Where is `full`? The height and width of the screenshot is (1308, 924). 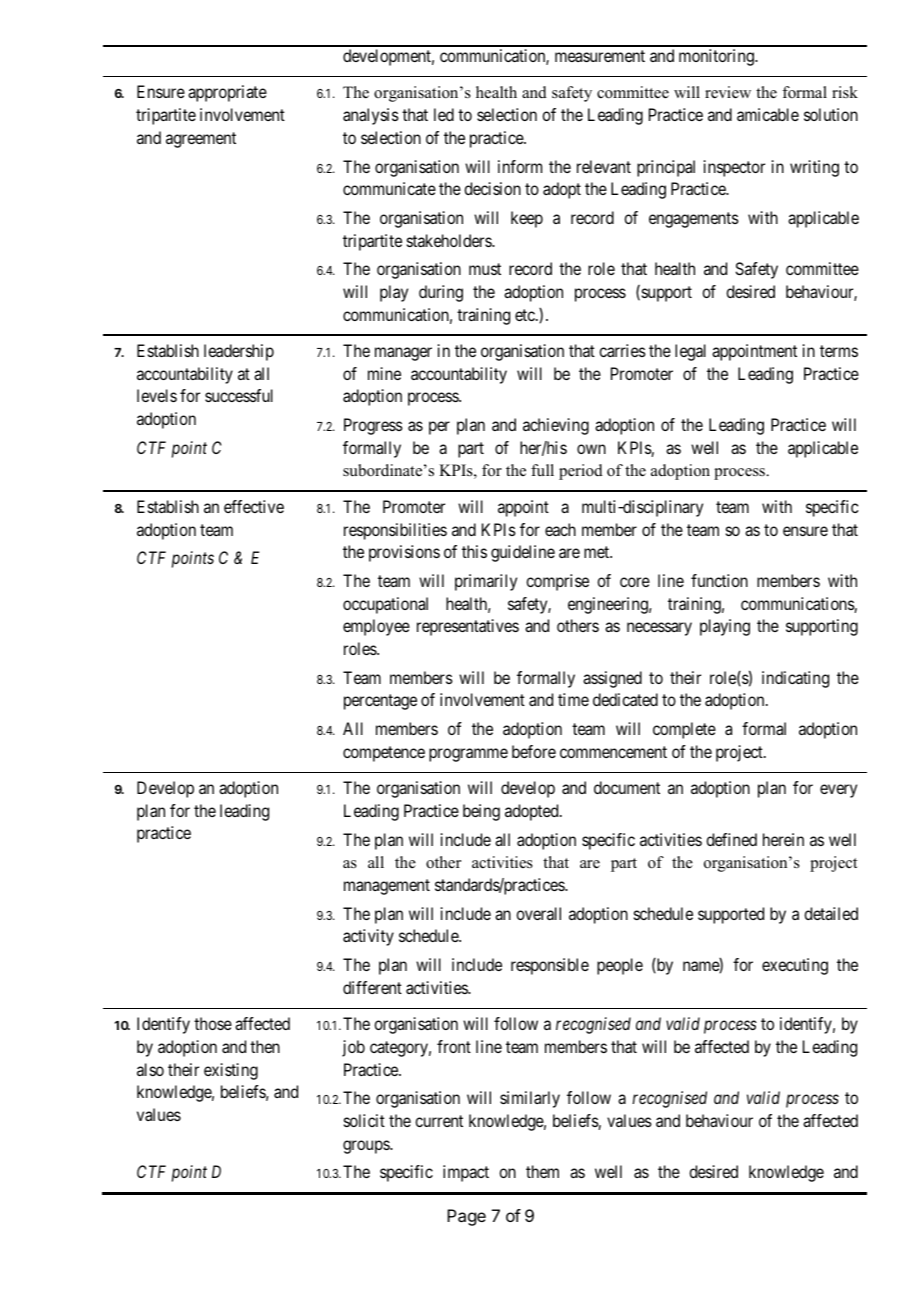 full is located at coordinates (542, 470).
